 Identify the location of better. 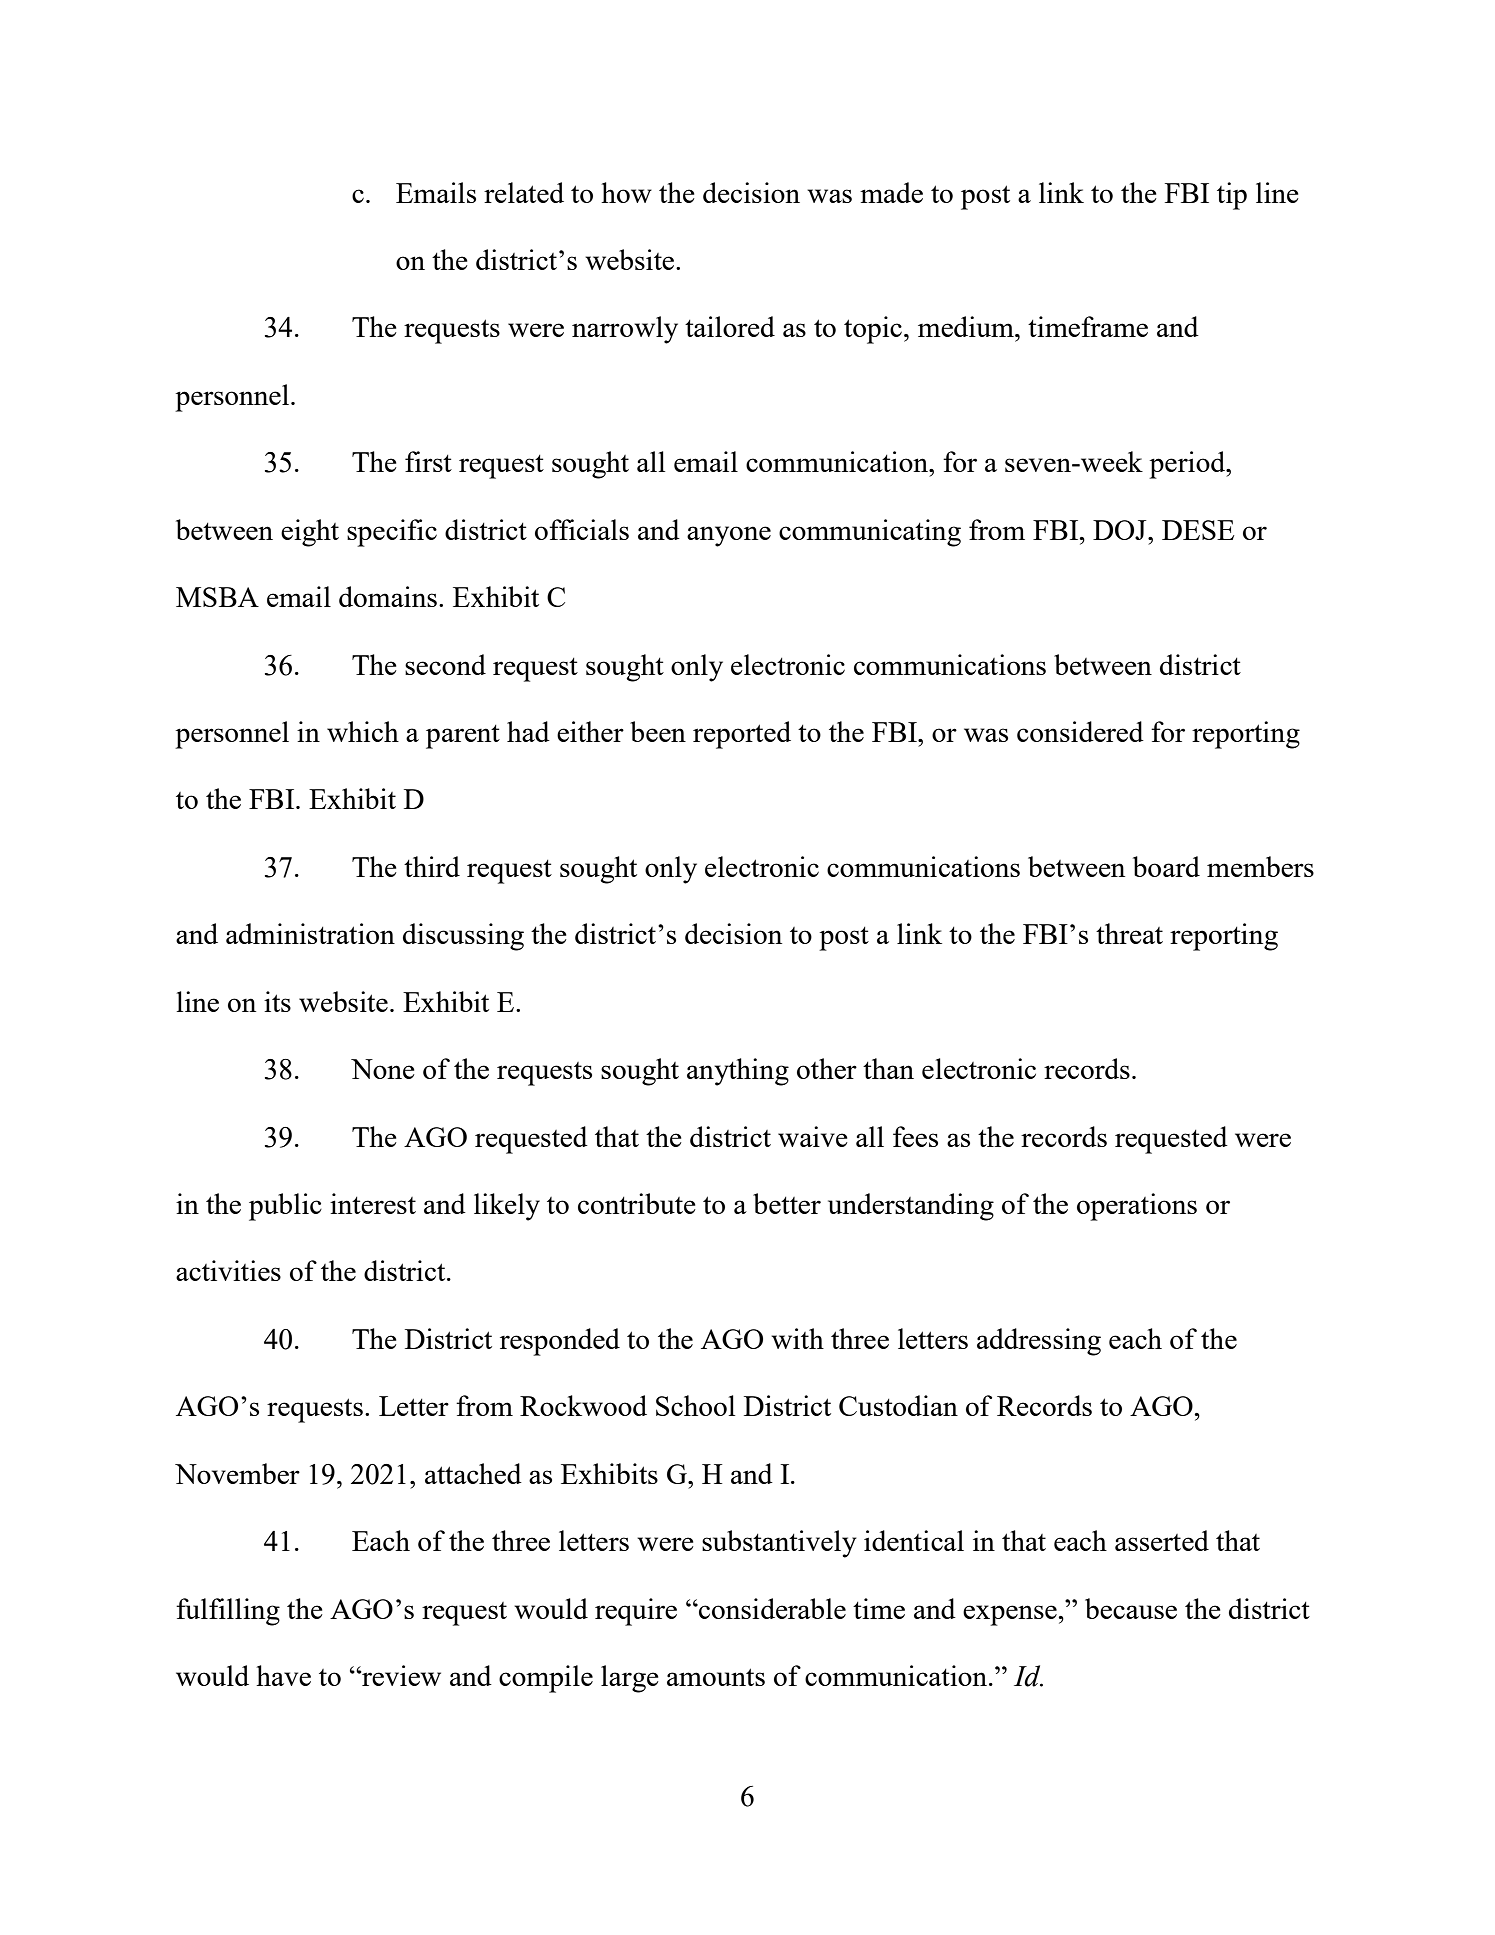
(787, 1203).
